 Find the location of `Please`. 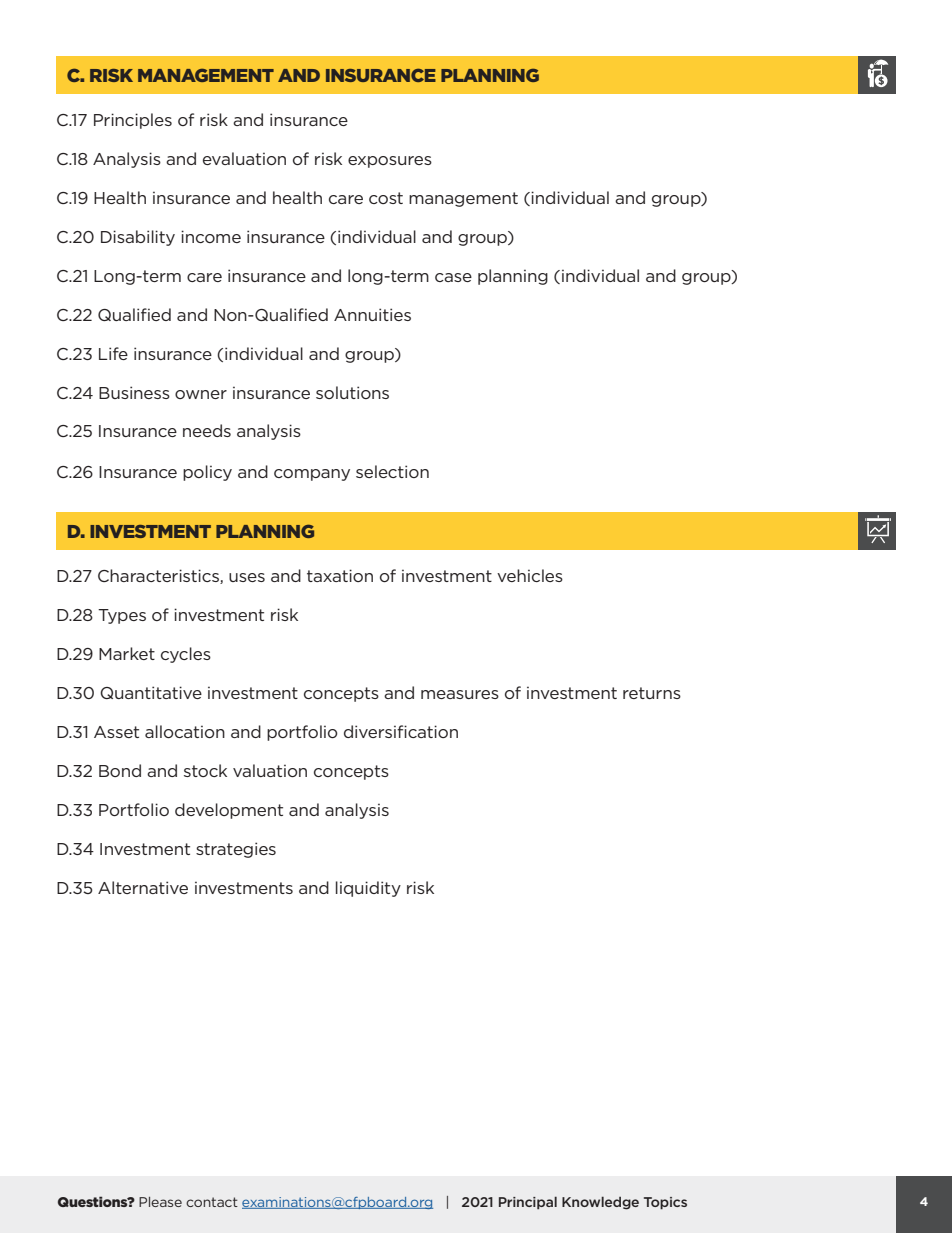

Please is located at coordinates (160, 1202).
